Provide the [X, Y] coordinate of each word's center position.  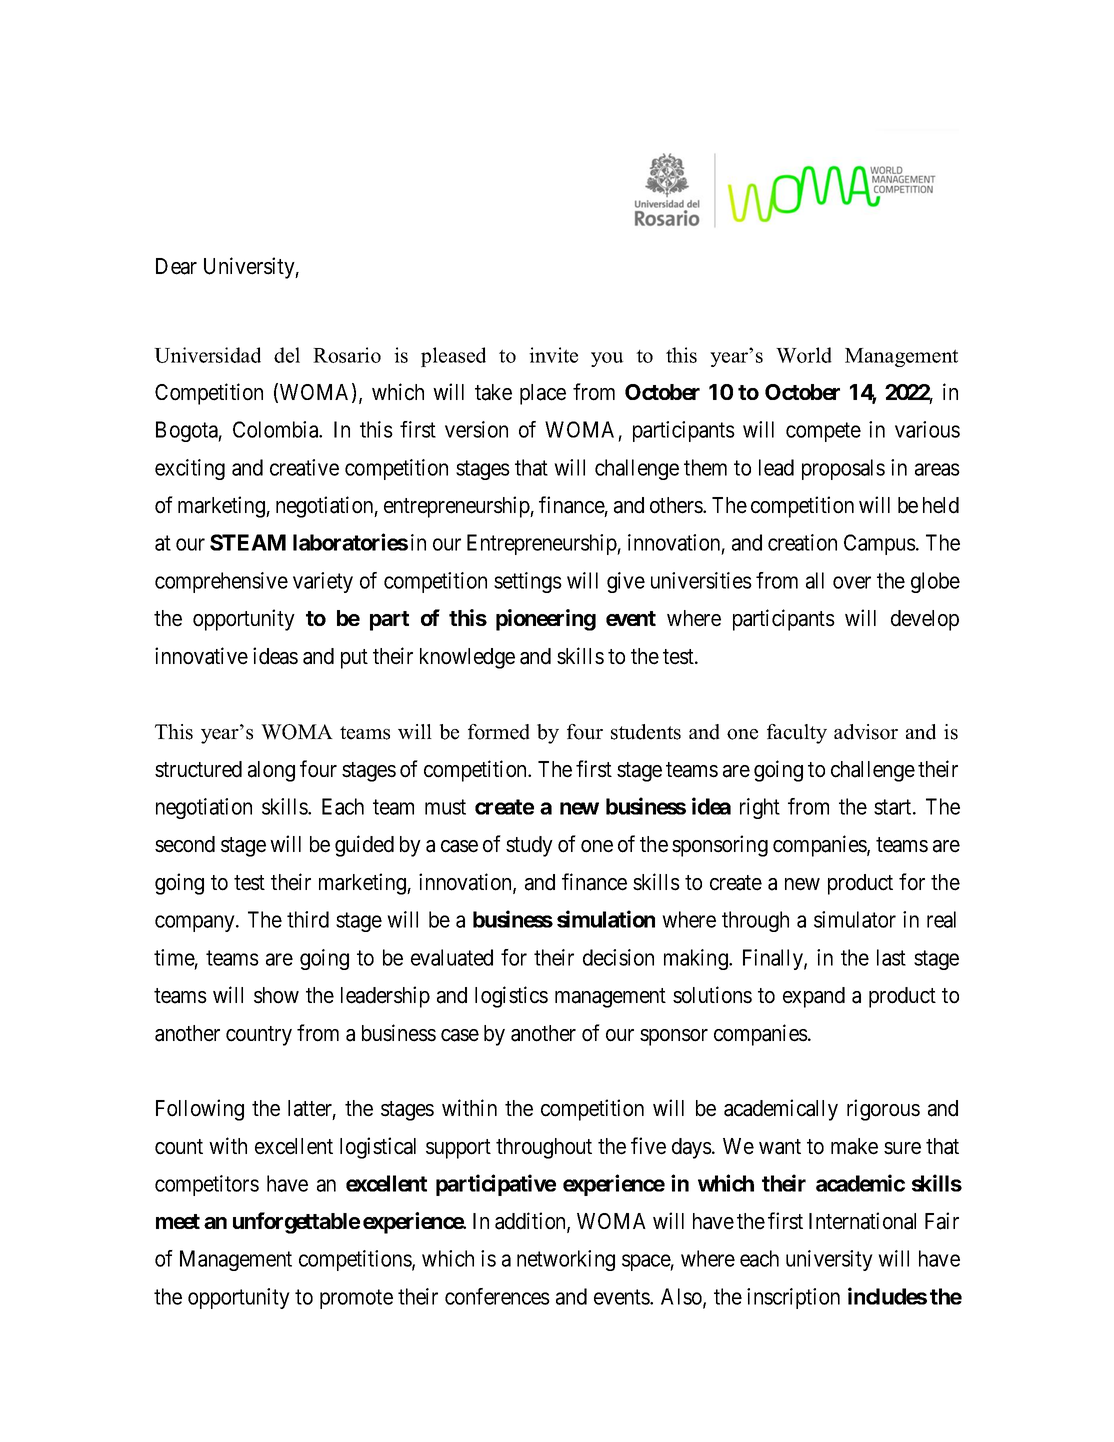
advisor [866, 732]
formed [499, 732]
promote [356, 1299]
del [287, 355]
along [271, 771]
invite [553, 355]
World [804, 355]
